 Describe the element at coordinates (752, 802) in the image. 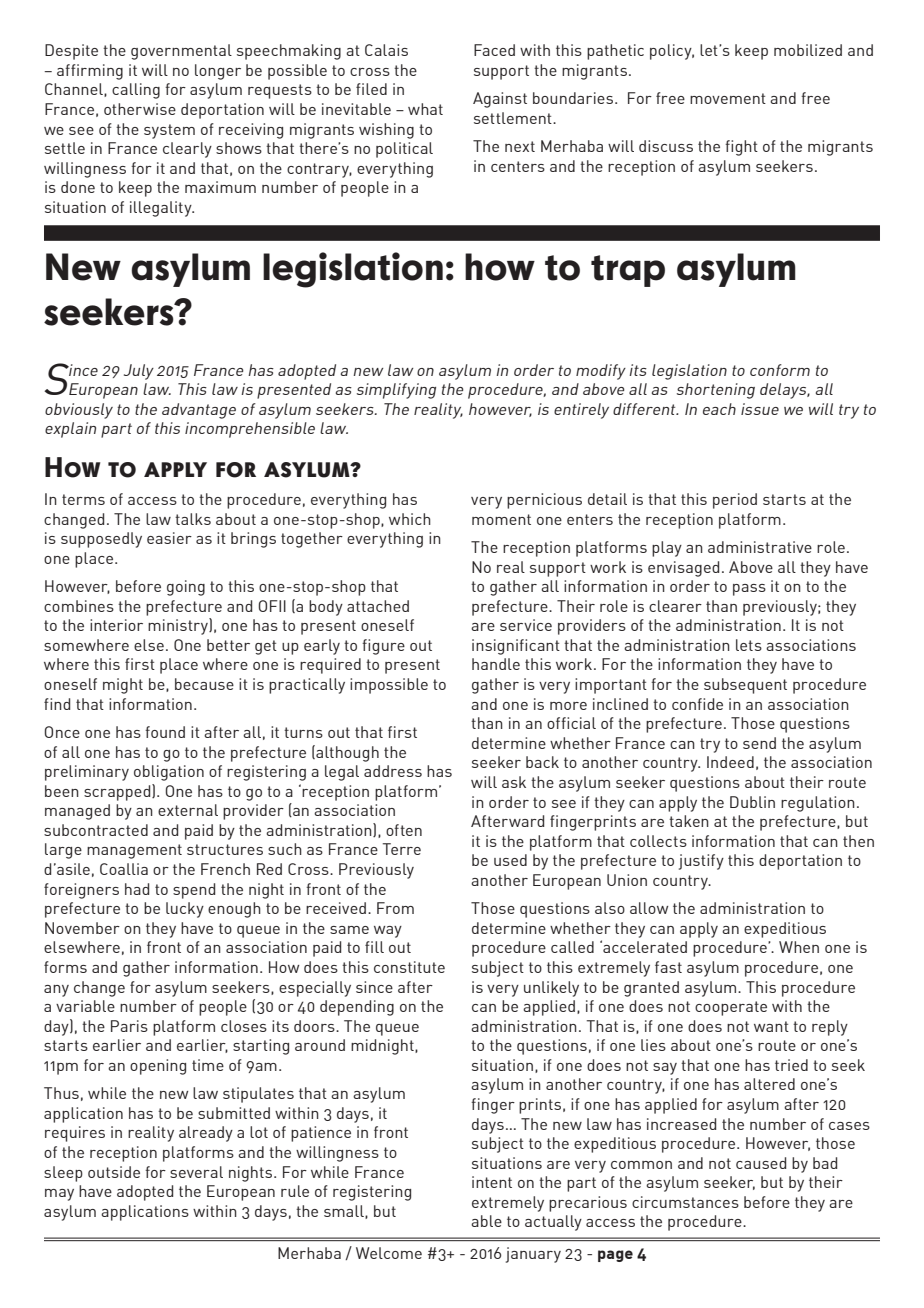

I see `Dublin` at that location.
